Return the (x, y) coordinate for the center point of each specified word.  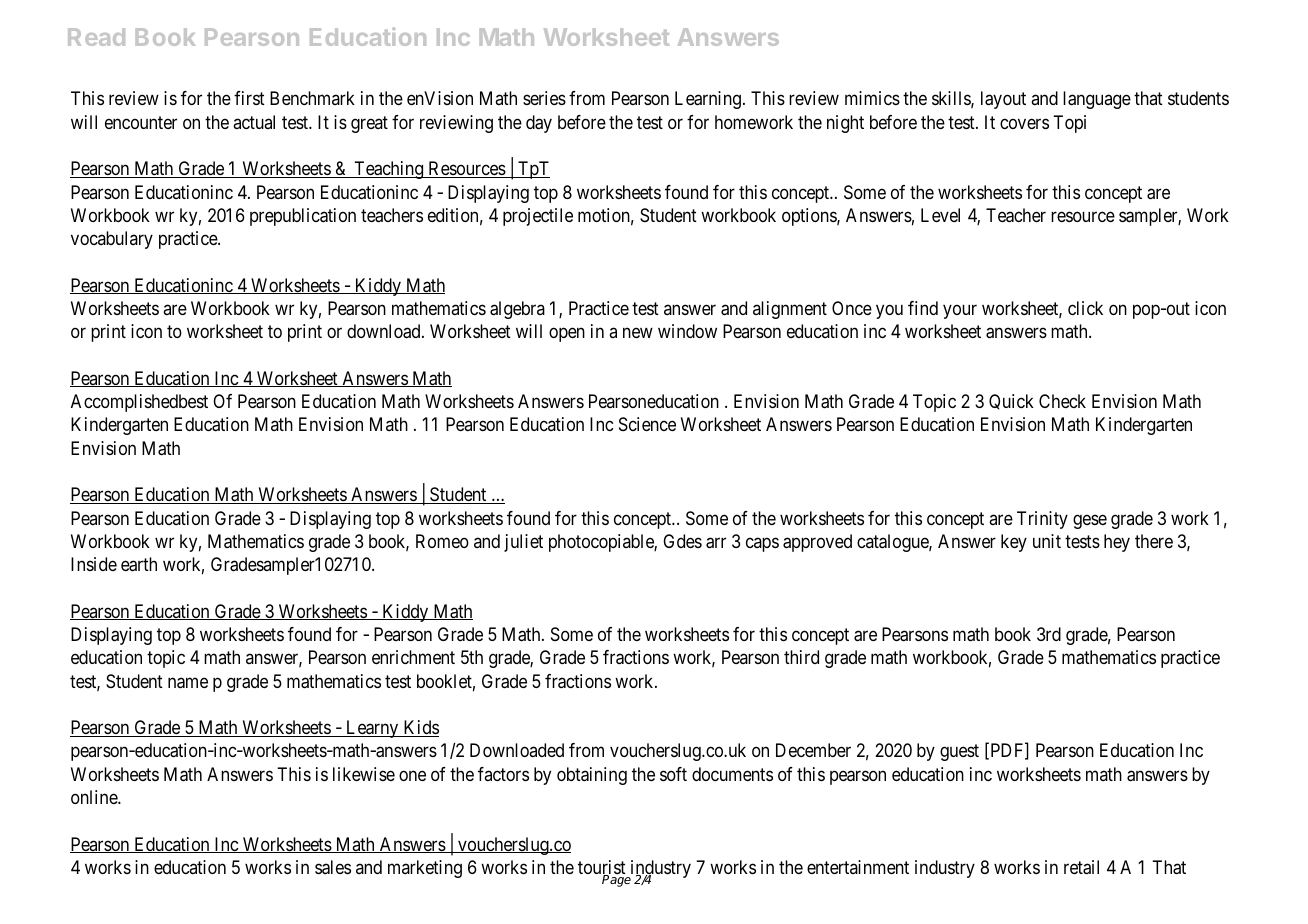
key (1014, 543)
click (1085, 308)
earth (139, 564)
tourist (602, 868)
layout (1003, 100)
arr (716, 543)
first (249, 98)
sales (333, 867)
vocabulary (112, 240)
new (638, 333)
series (544, 98)
